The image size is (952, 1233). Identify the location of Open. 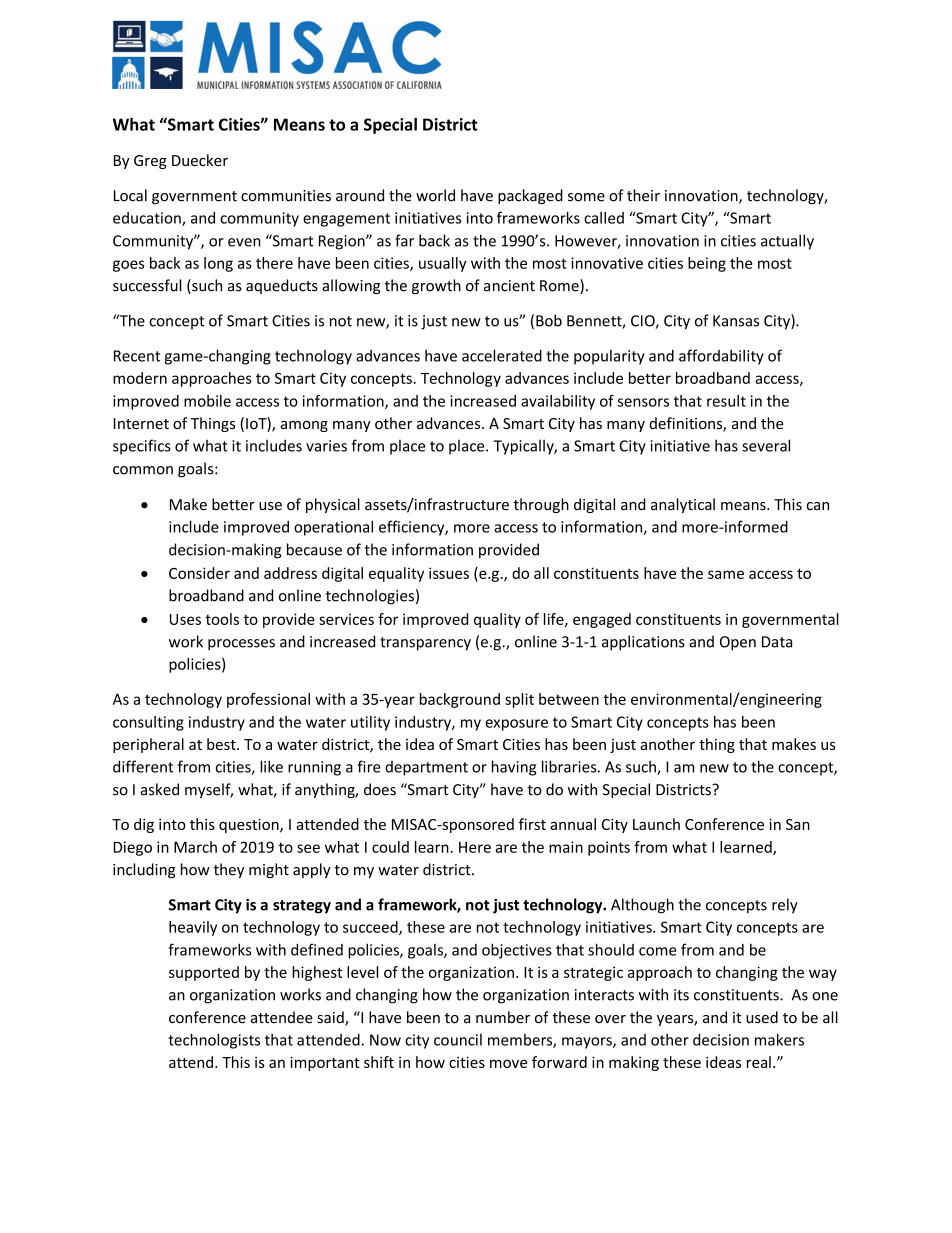
(738, 643).
